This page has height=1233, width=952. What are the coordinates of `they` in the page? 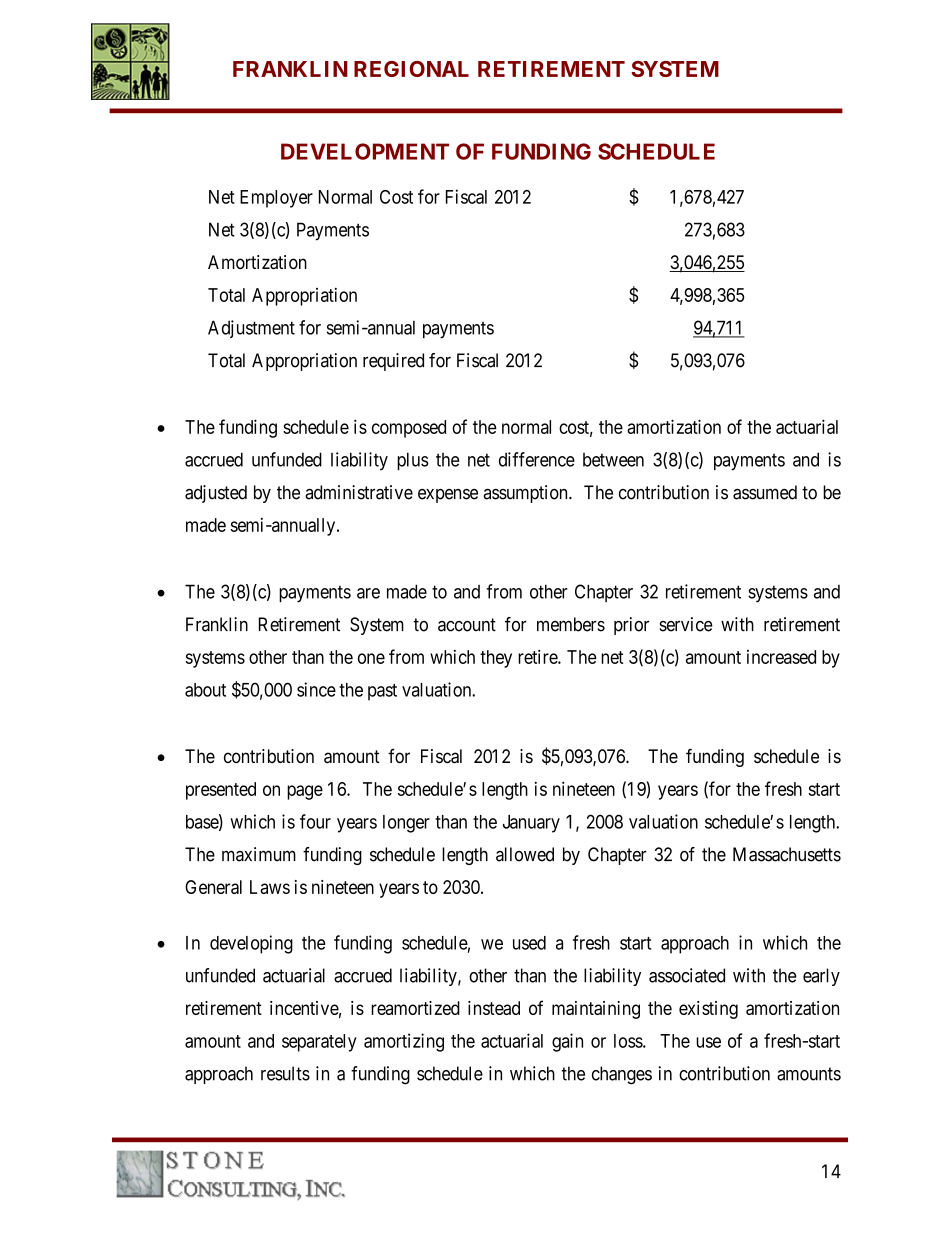 It's located at (496, 659).
